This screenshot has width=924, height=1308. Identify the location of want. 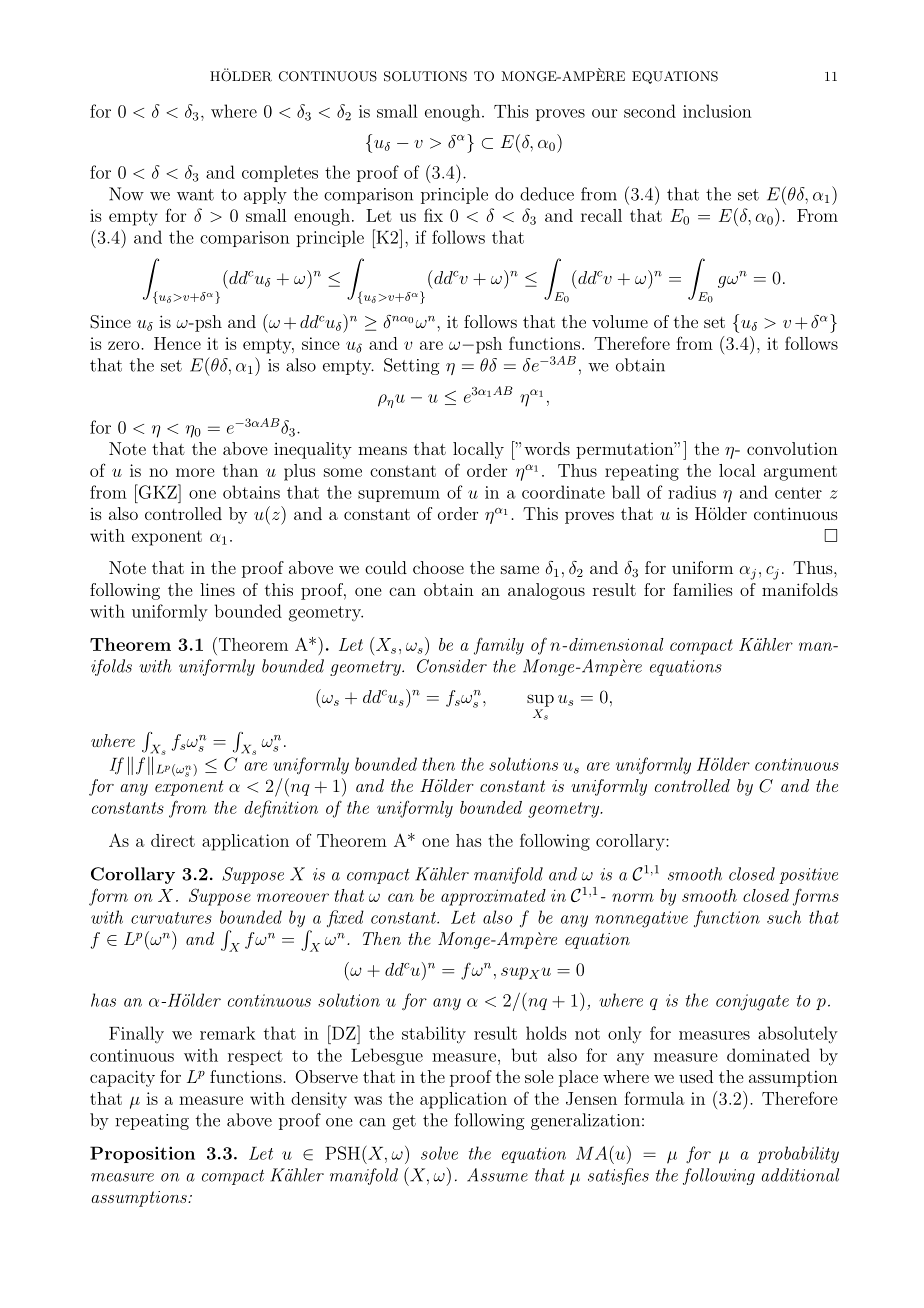
(195, 195).
